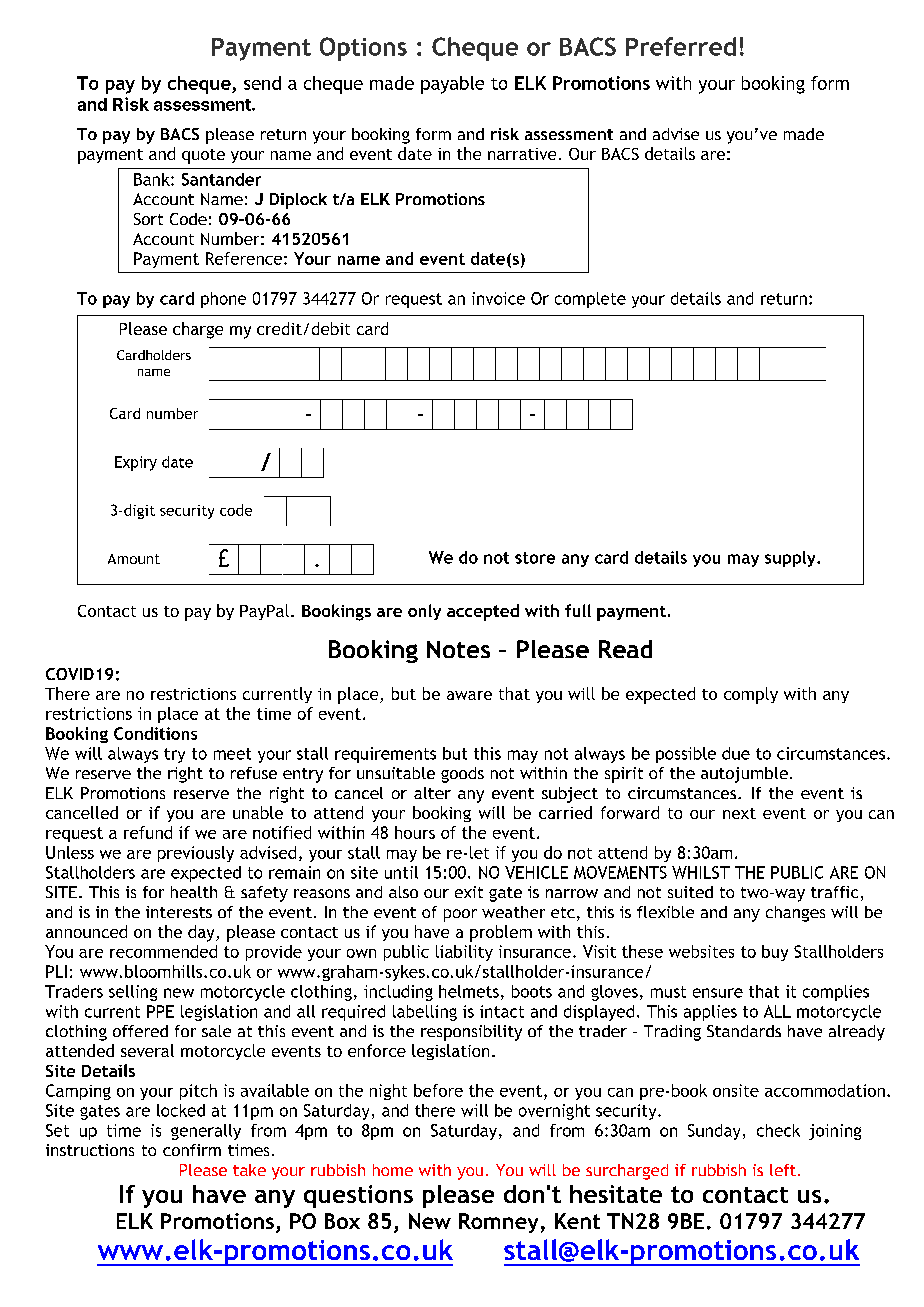  I want to click on interests, so click(179, 912).
